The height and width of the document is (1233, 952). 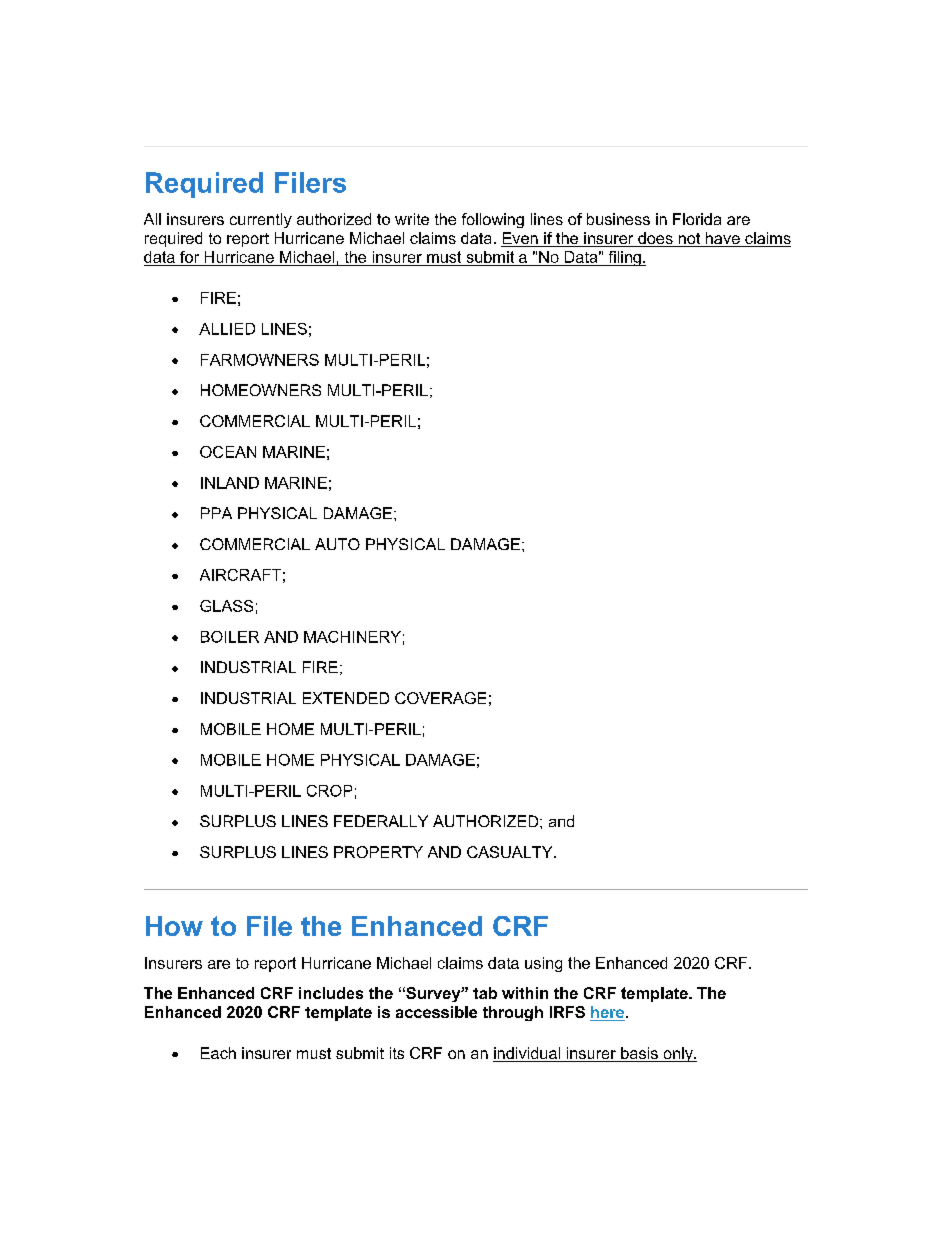 I want to click on accessible, so click(x=436, y=1012).
